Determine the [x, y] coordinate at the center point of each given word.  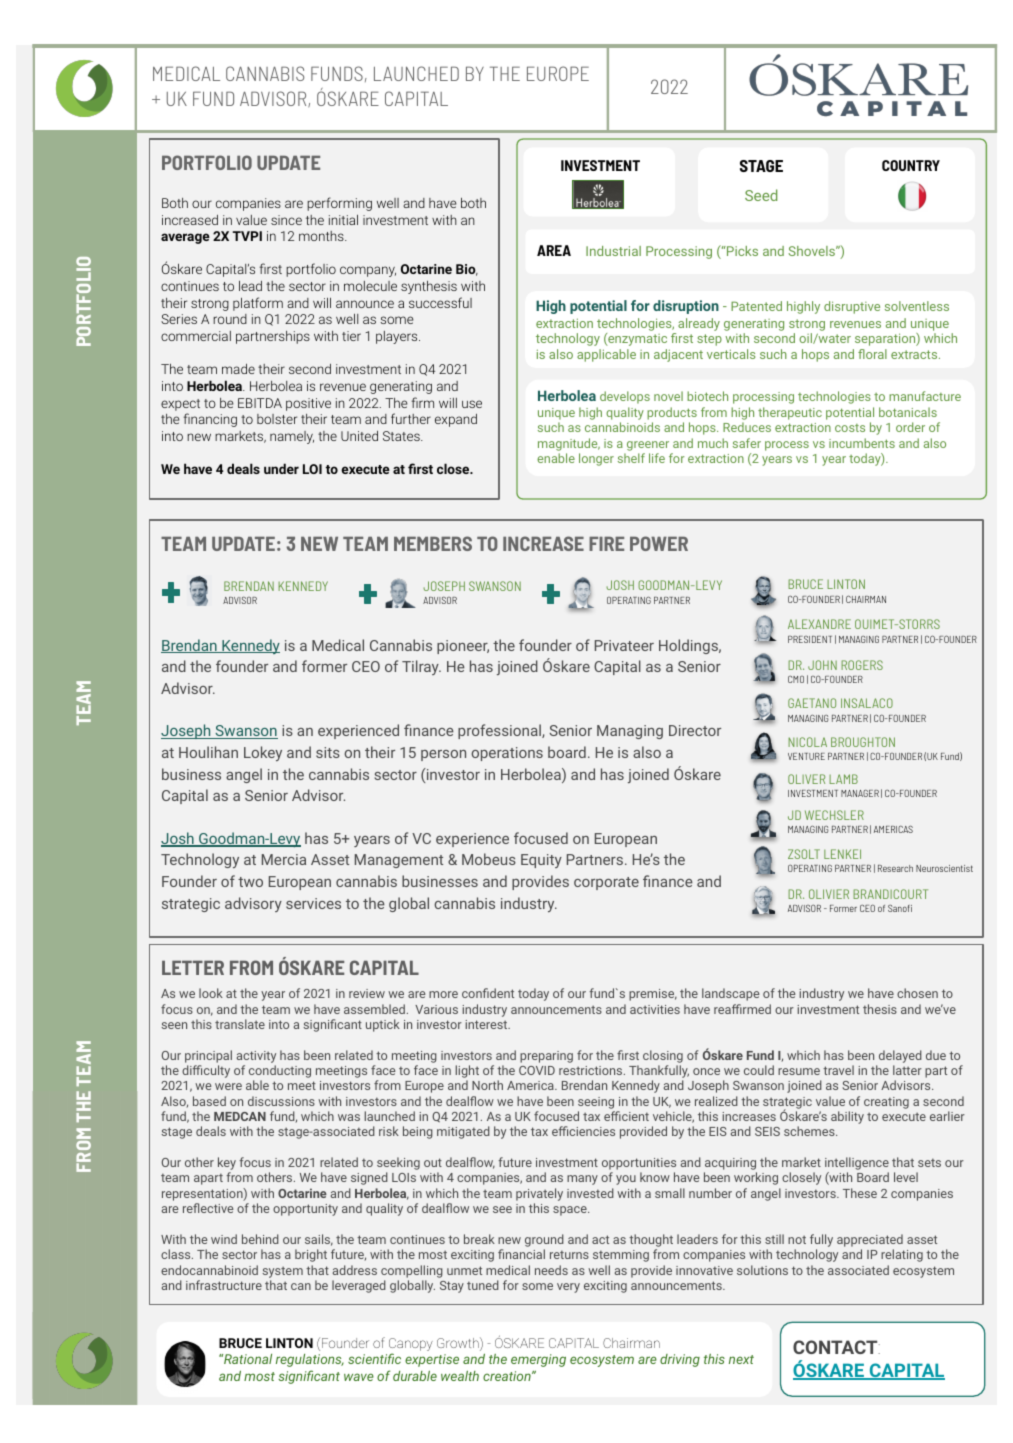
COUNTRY [911, 165]
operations [507, 754]
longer [596, 459]
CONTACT [836, 1347]
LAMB [843, 779]
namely [292, 437]
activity [256, 1057]
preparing [546, 1057]
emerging [538, 1360]
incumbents [862, 443]
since [286, 220]
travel [838, 1070]
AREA [554, 250]
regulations [310, 1360]
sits [328, 752]
